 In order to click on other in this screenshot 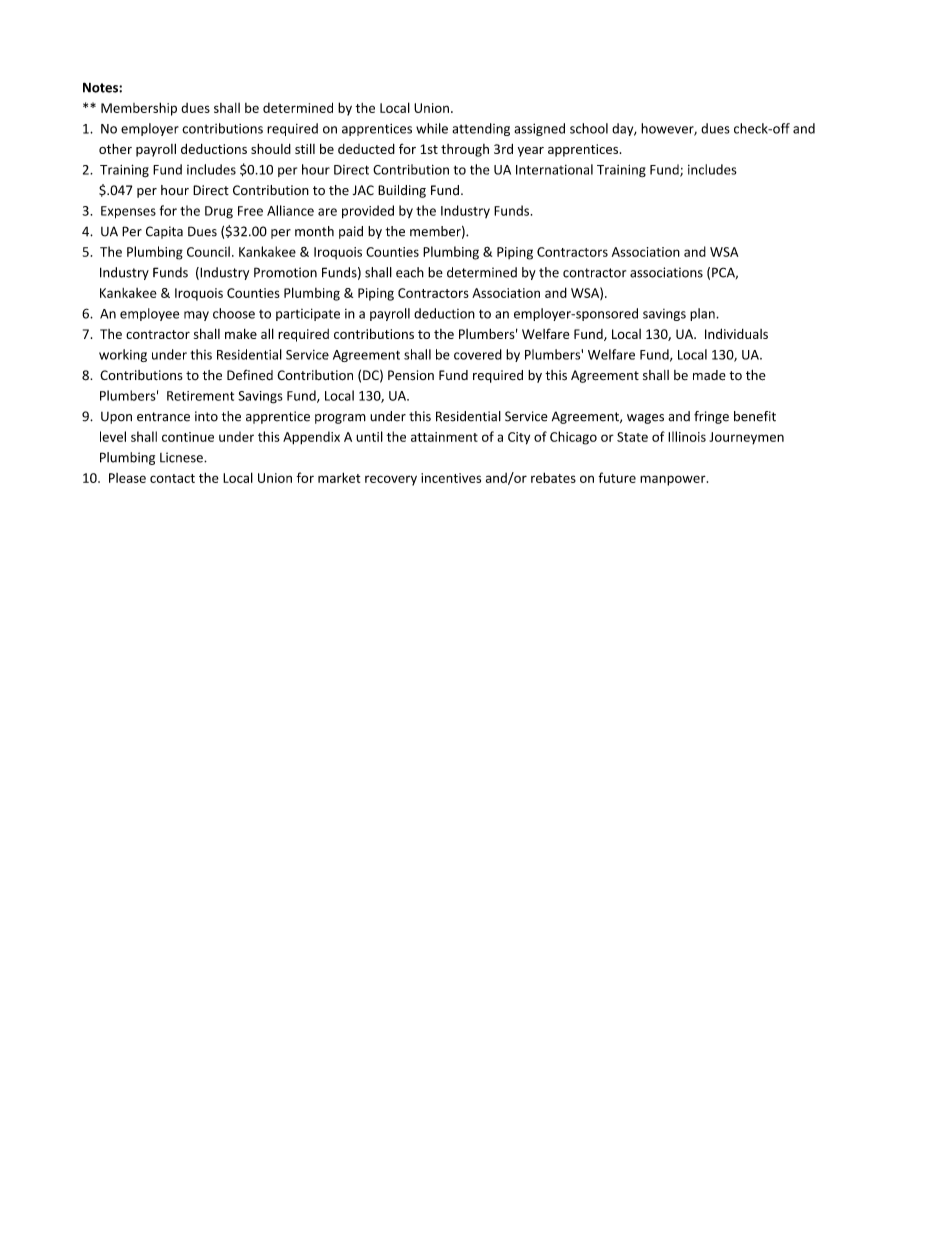, I will do `click(115, 149)`.
